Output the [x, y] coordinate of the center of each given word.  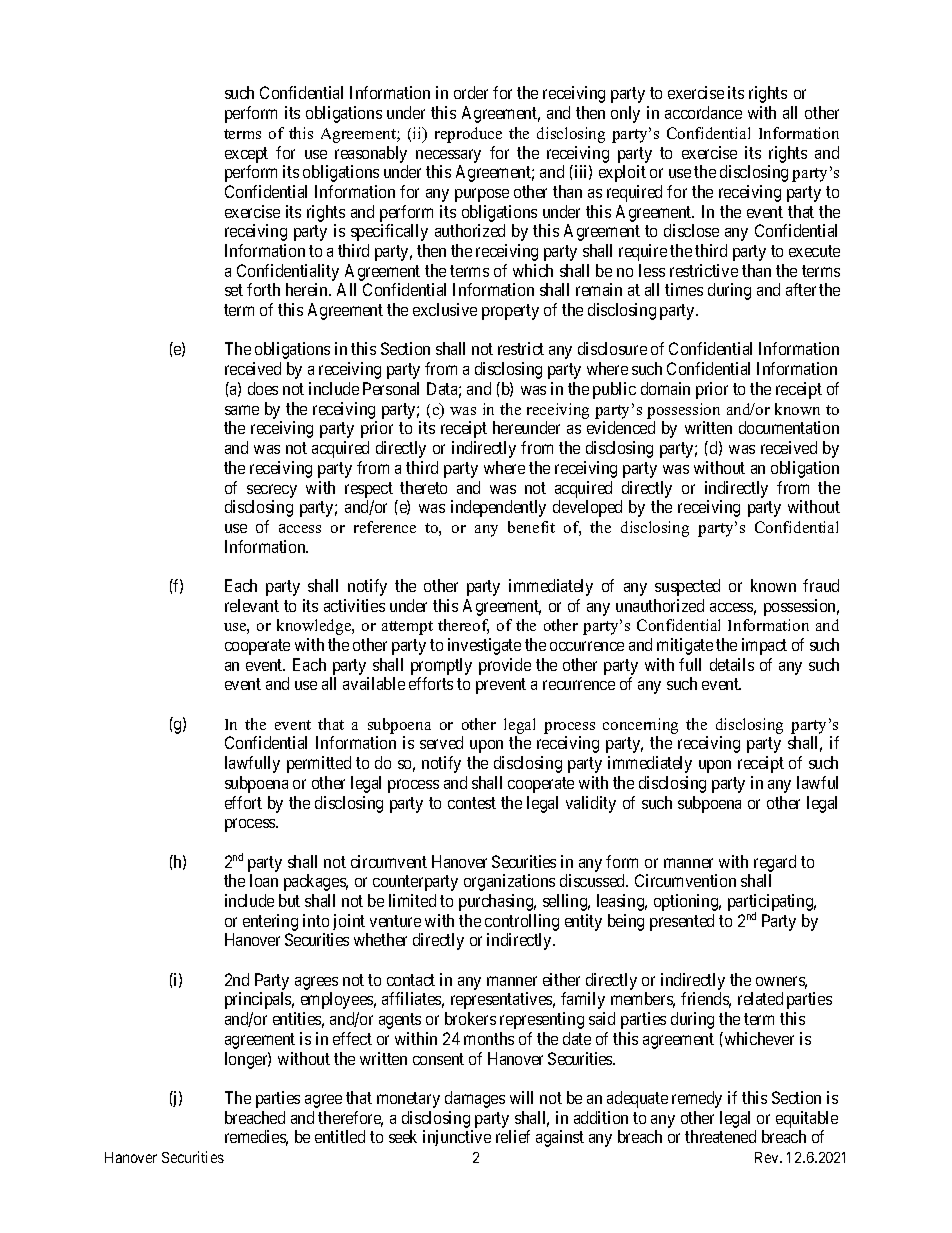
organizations [509, 882]
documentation [789, 427]
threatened [720, 1136]
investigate [484, 646]
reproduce [468, 135]
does [263, 388]
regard [775, 863]
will [521, 1097]
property [510, 312]
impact [764, 646]
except [246, 155]
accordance [703, 112]
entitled [340, 1136]
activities [354, 605]
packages [316, 882]
